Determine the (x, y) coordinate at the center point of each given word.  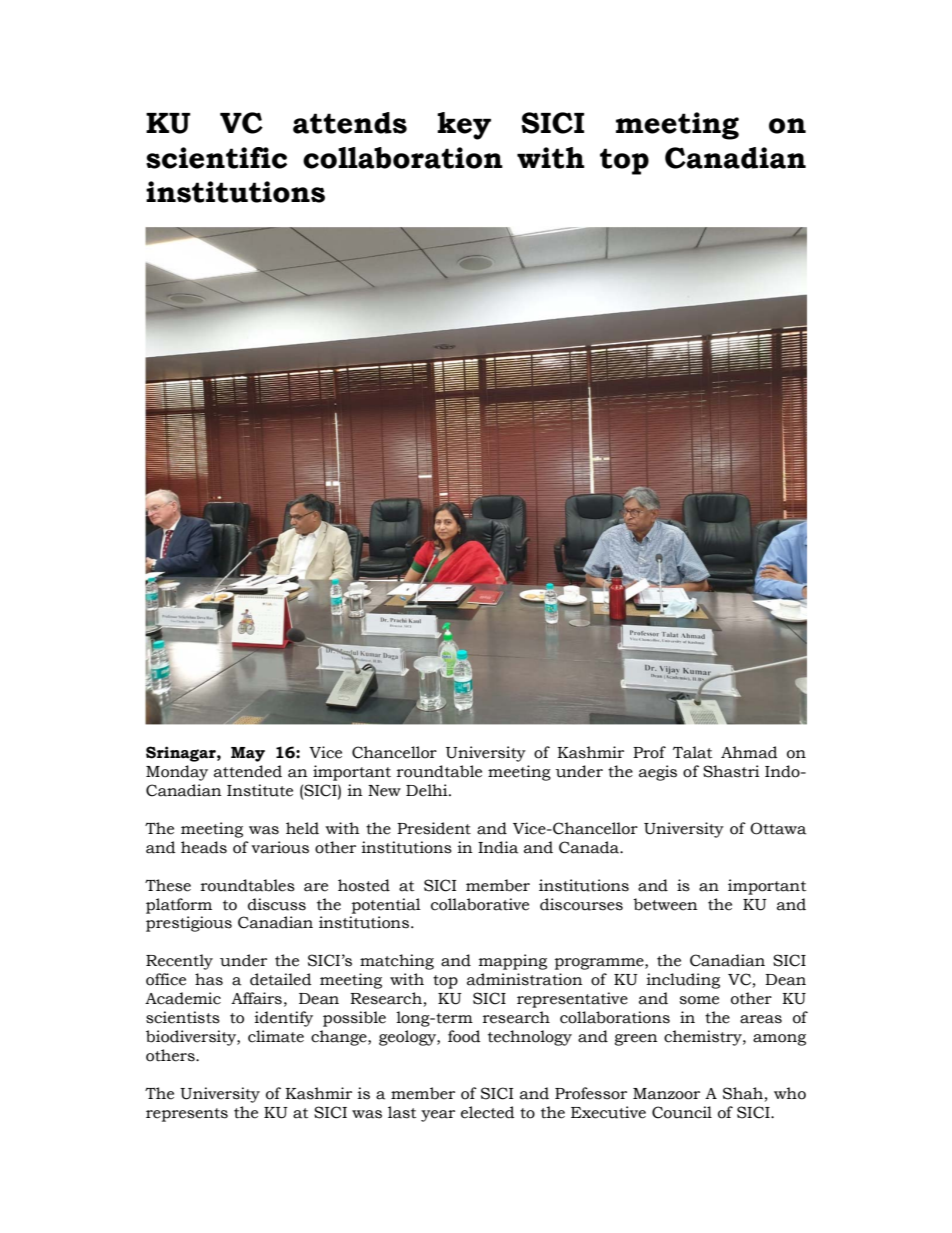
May (248, 754)
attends (350, 123)
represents (187, 1115)
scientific (216, 158)
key (464, 126)
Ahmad (749, 752)
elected (488, 1112)
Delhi (428, 790)
